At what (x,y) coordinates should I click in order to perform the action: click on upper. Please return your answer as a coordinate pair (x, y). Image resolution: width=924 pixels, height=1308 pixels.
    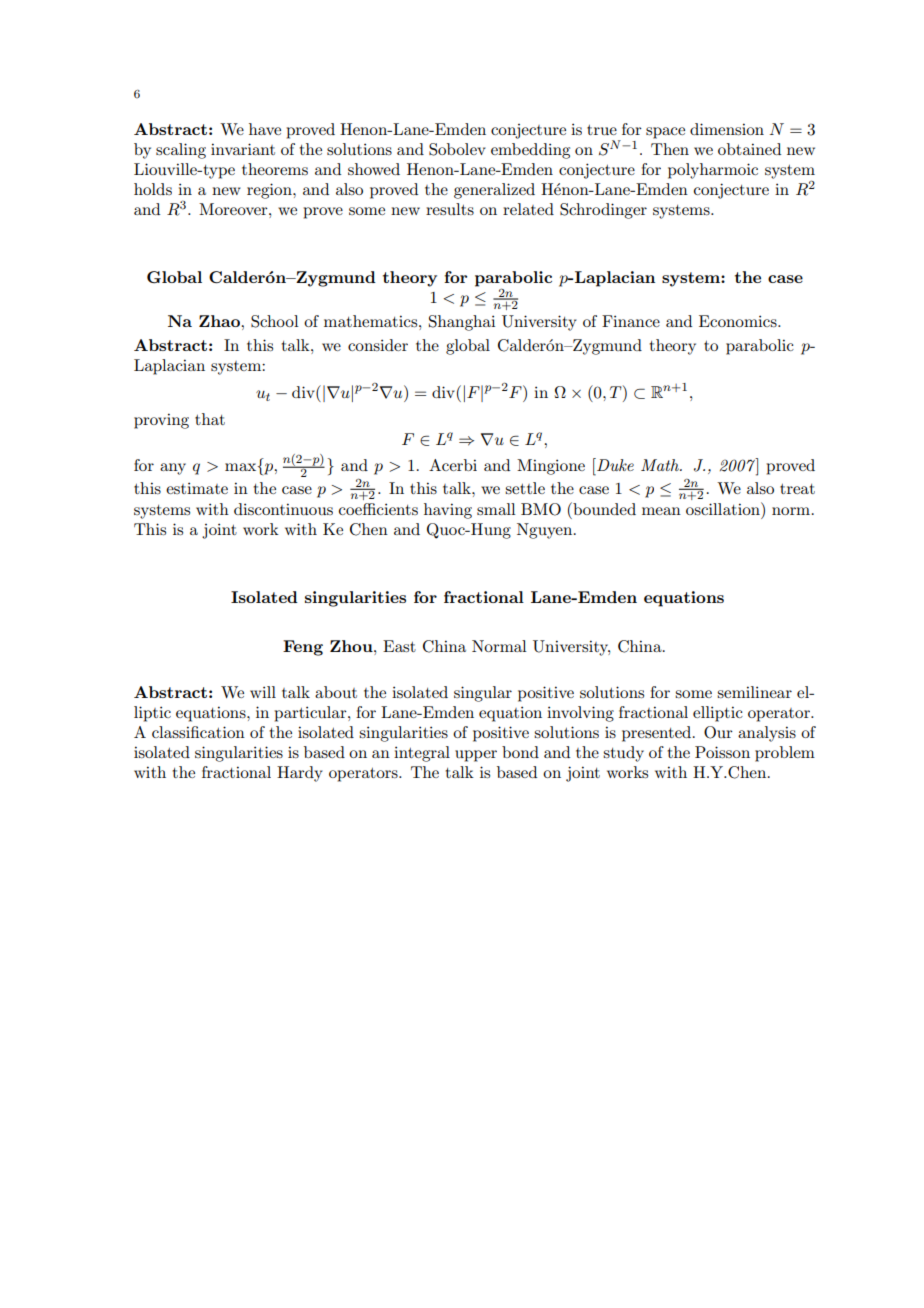
    Looking at the image, I should click on (476, 756).
